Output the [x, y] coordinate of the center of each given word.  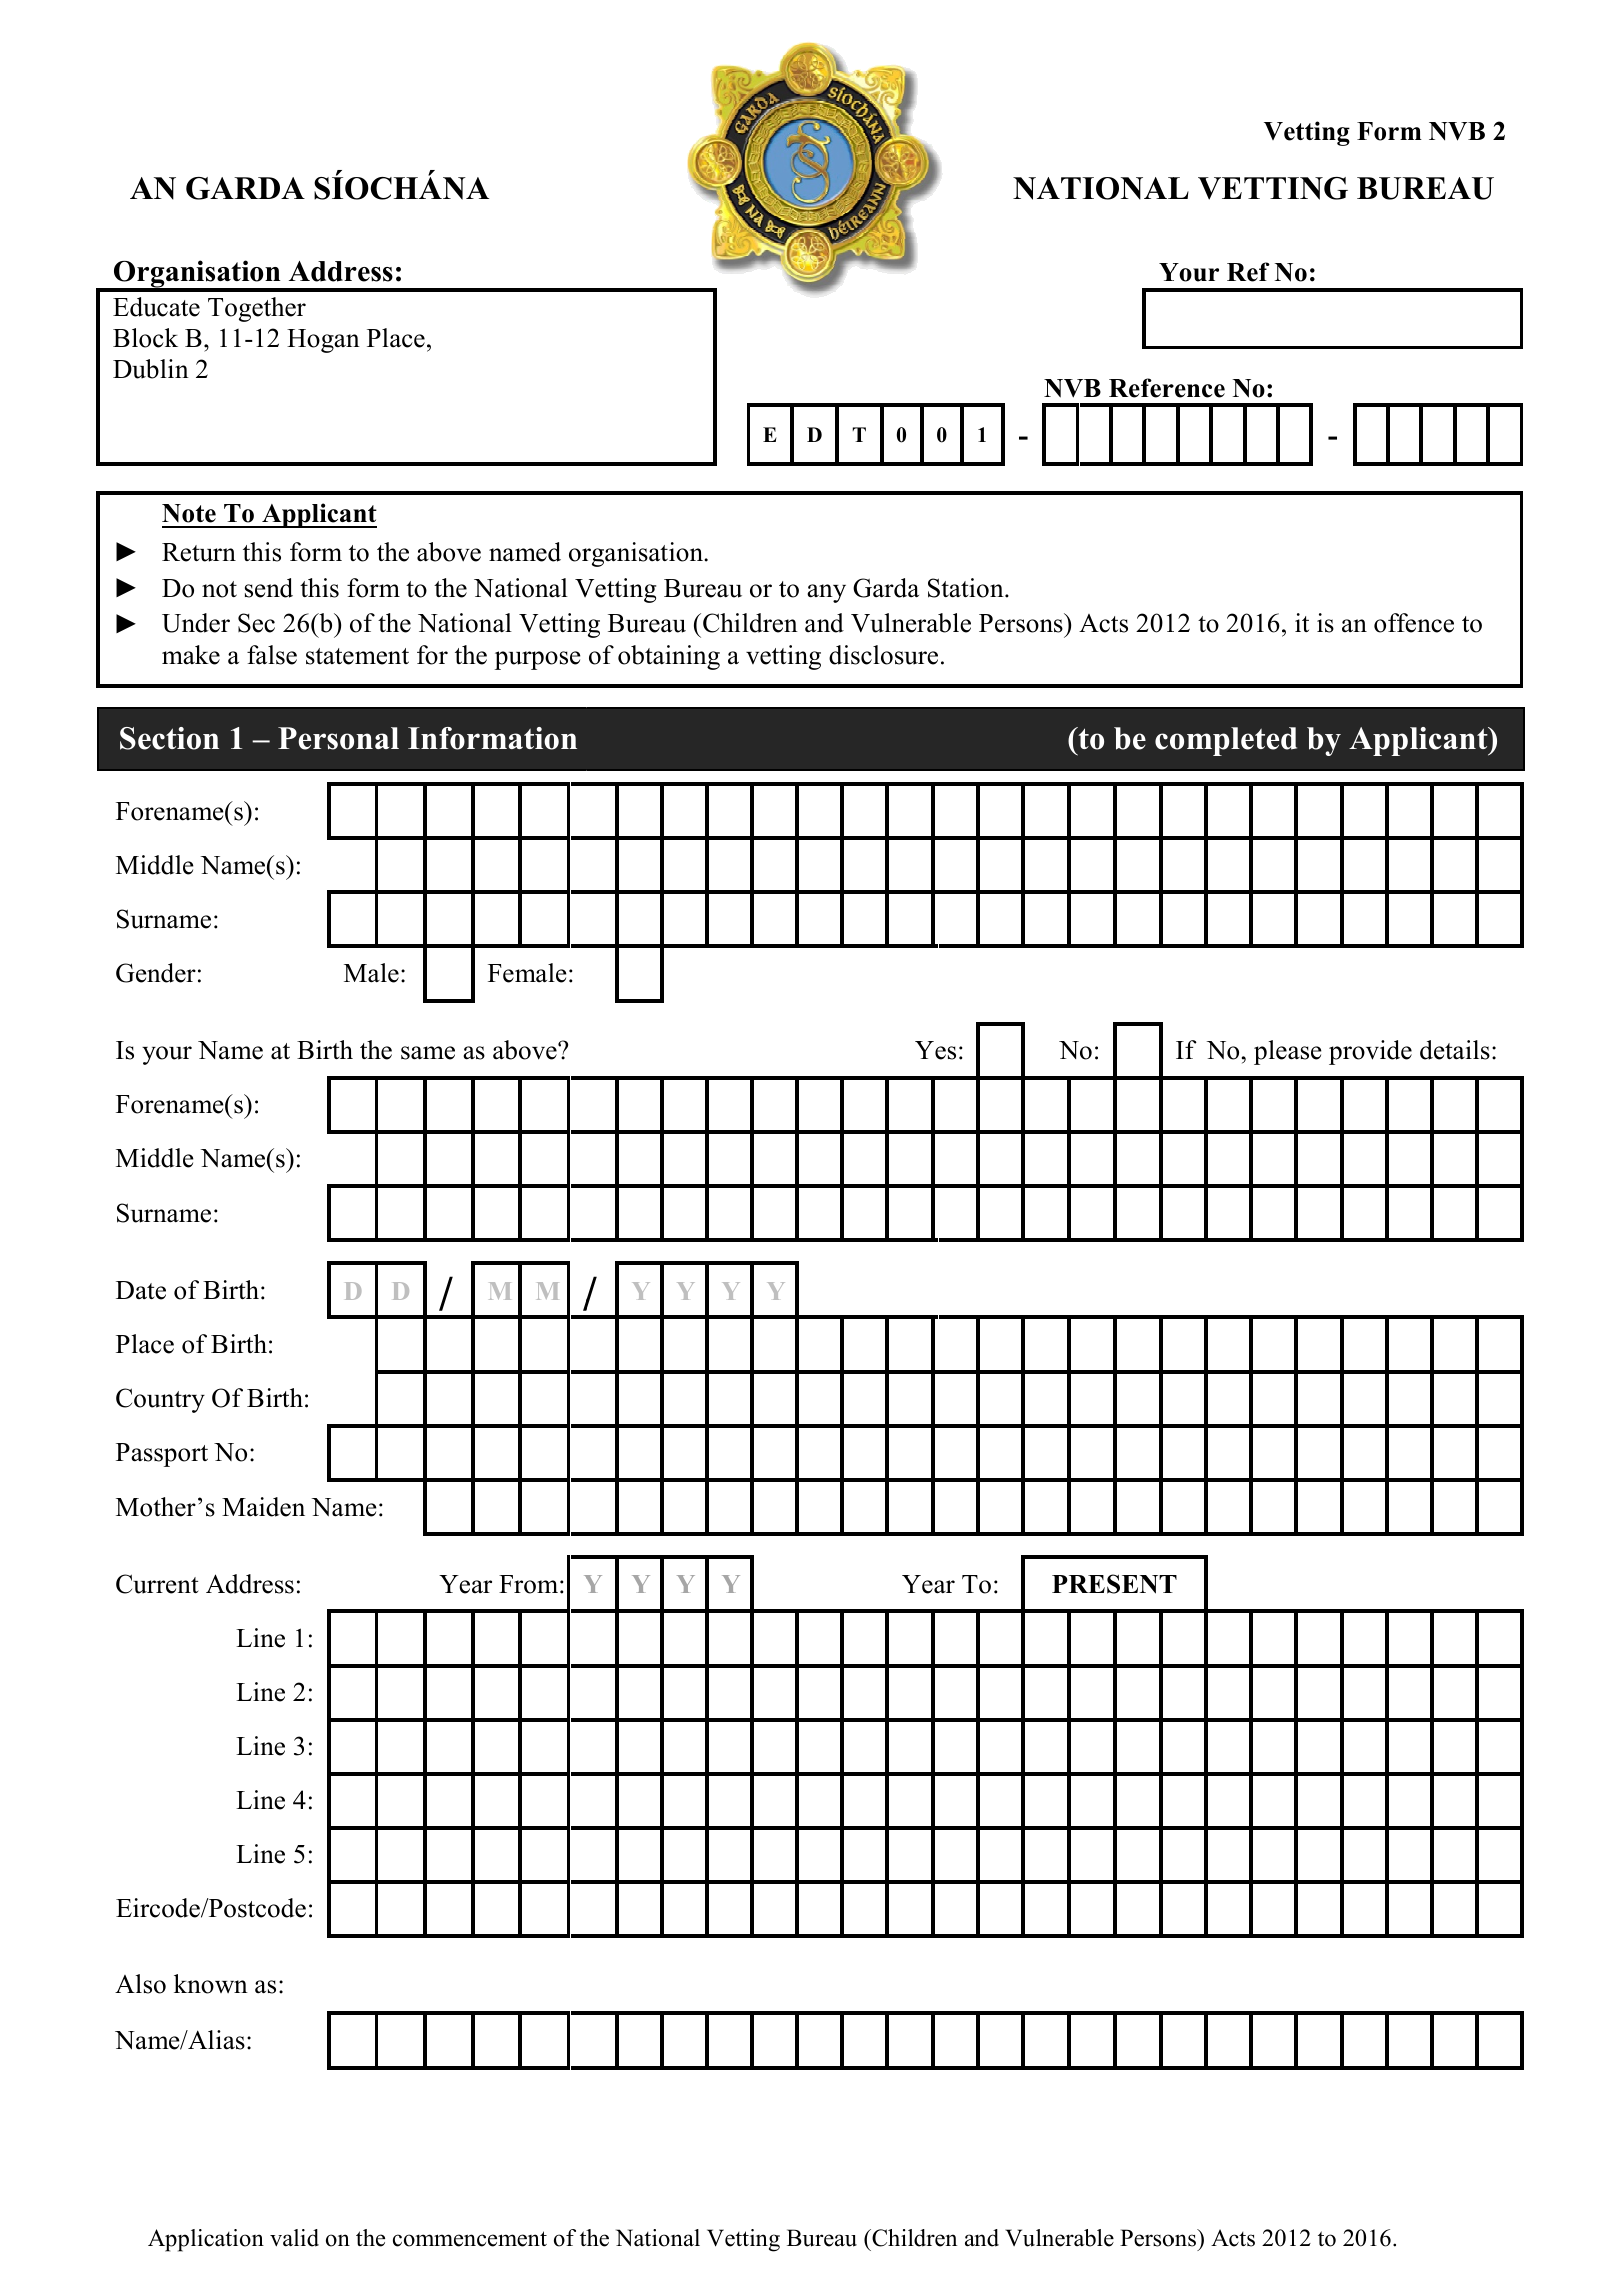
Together [257, 309]
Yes [935, 1050]
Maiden [263, 1507]
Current [157, 1584]
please [1288, 1052]
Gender [156, 973]
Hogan [323, 341]
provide [1370, 1052]
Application [206, 2240]
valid [294, 2238]
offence [1414, 623]
